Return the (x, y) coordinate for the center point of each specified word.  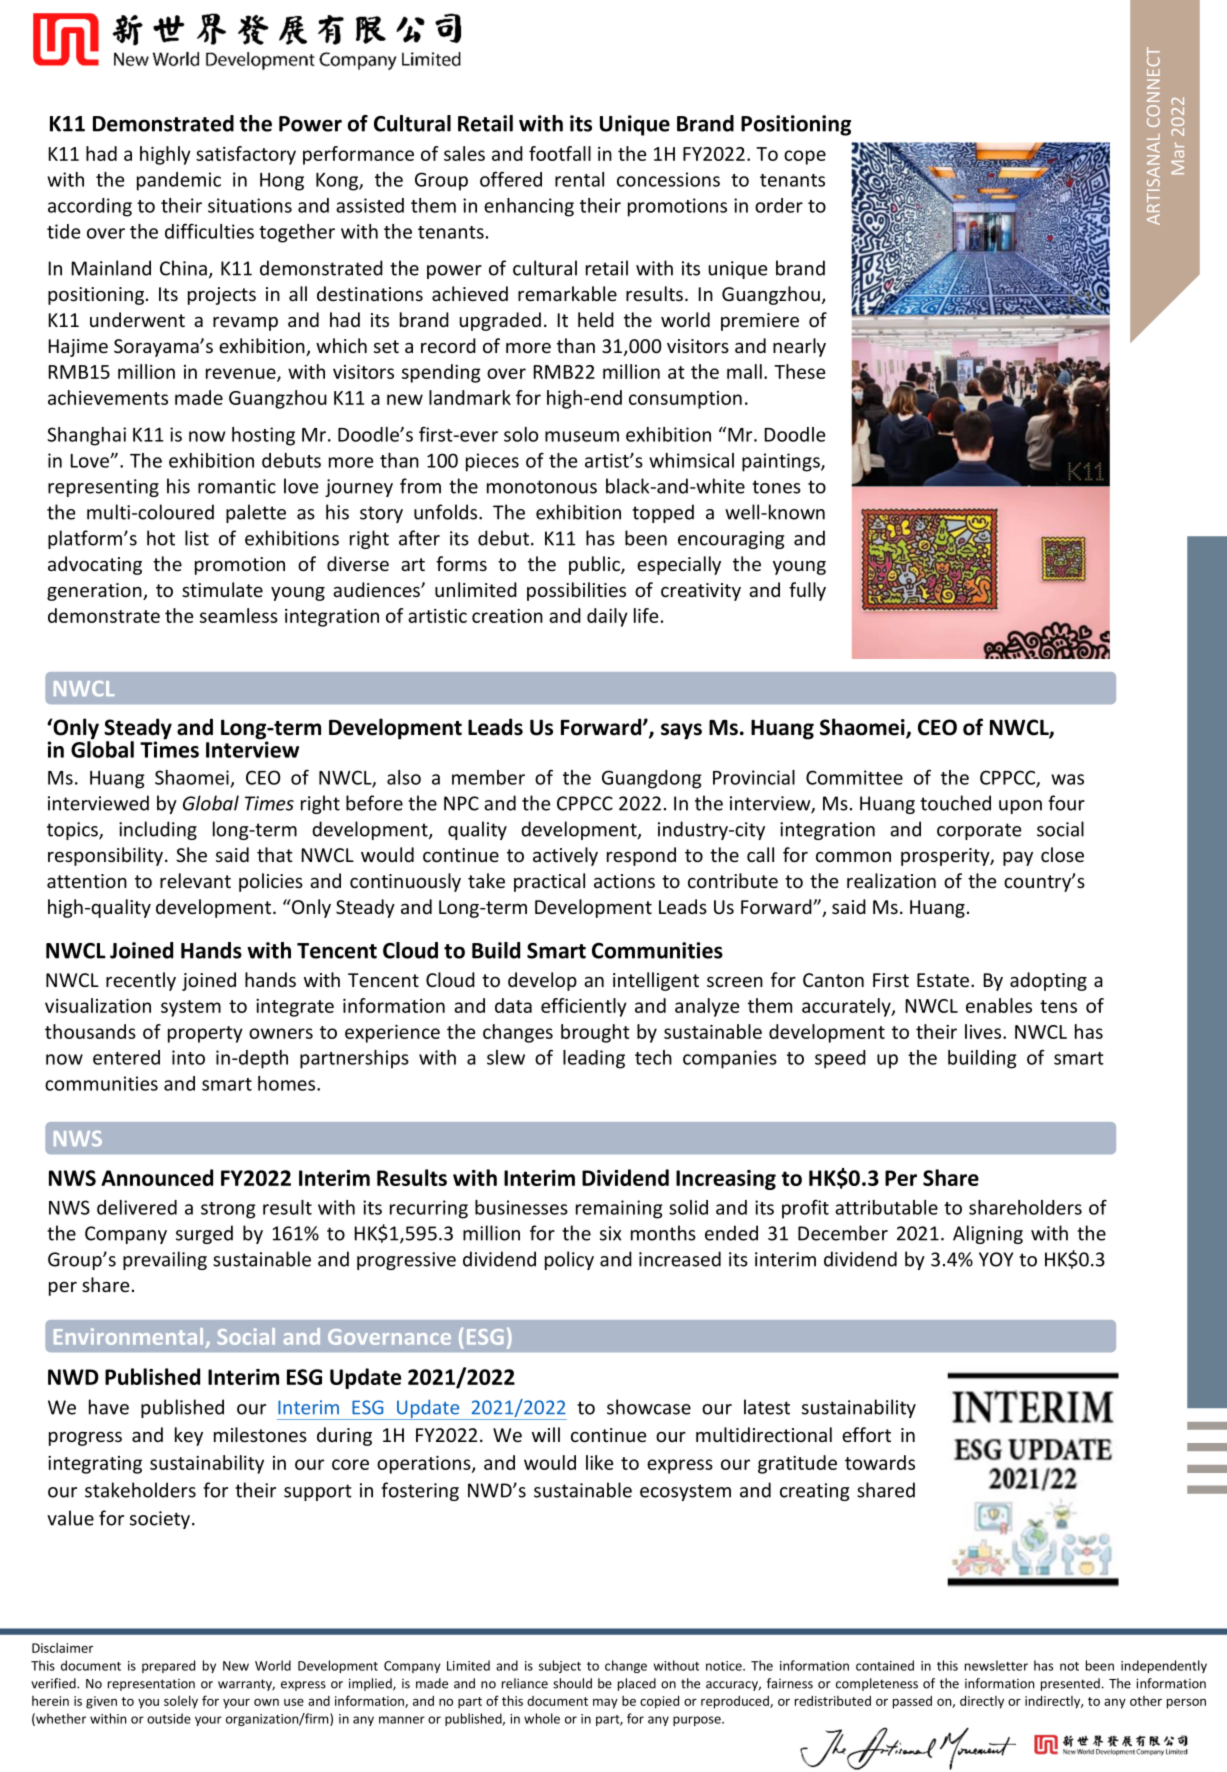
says (681, 731)
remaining (619, 1209)
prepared (168, 1666)
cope (805, 157)
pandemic (179, 181)
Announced (157, 1177)
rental (579, 179)
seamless (239, 615)
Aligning (988, 1234)
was (1067, 779)
